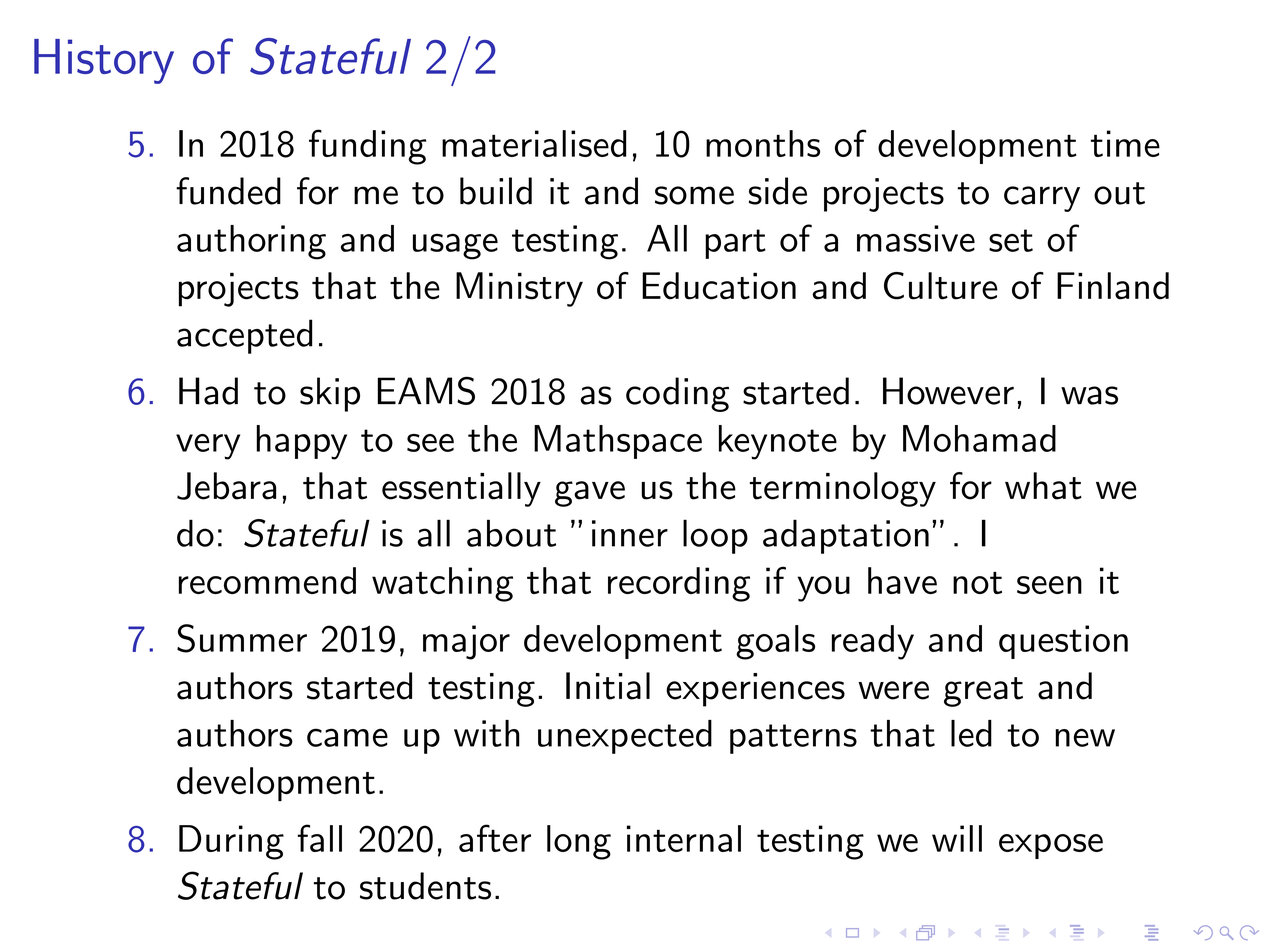  What do you see at coordinates (941, 286) in the image?
I see `Culture` at bounding box center [941, 286].
